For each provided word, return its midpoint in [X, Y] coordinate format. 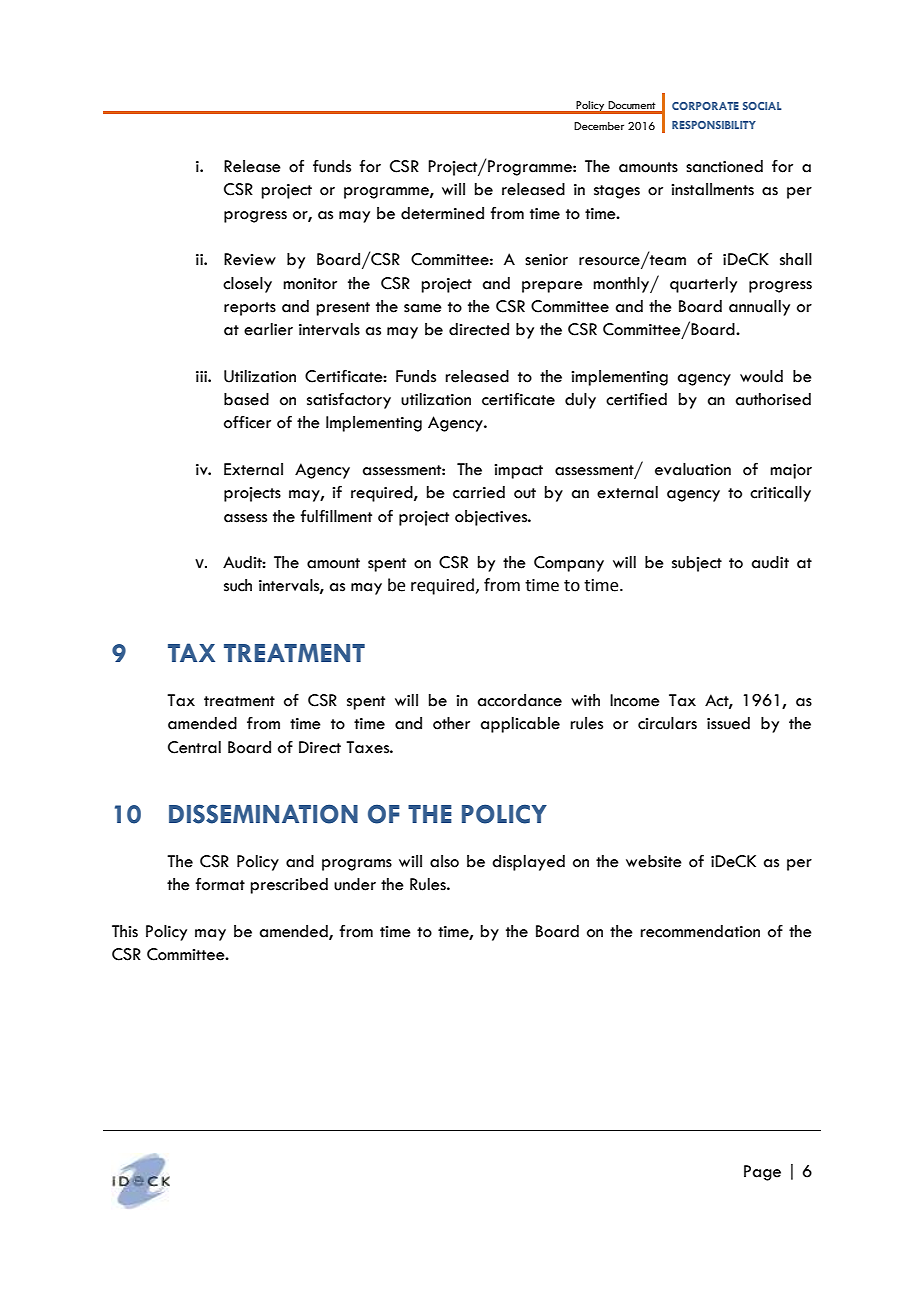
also [444, 861]
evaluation [693, 469]
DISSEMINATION [263, 814]
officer [247, 422]
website [654, 861]
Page [762, 1173]
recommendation [700, 931]
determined [442, 213]
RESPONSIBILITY [714, 125]
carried [479, 492]
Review [250, 259]
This [125, 931]
